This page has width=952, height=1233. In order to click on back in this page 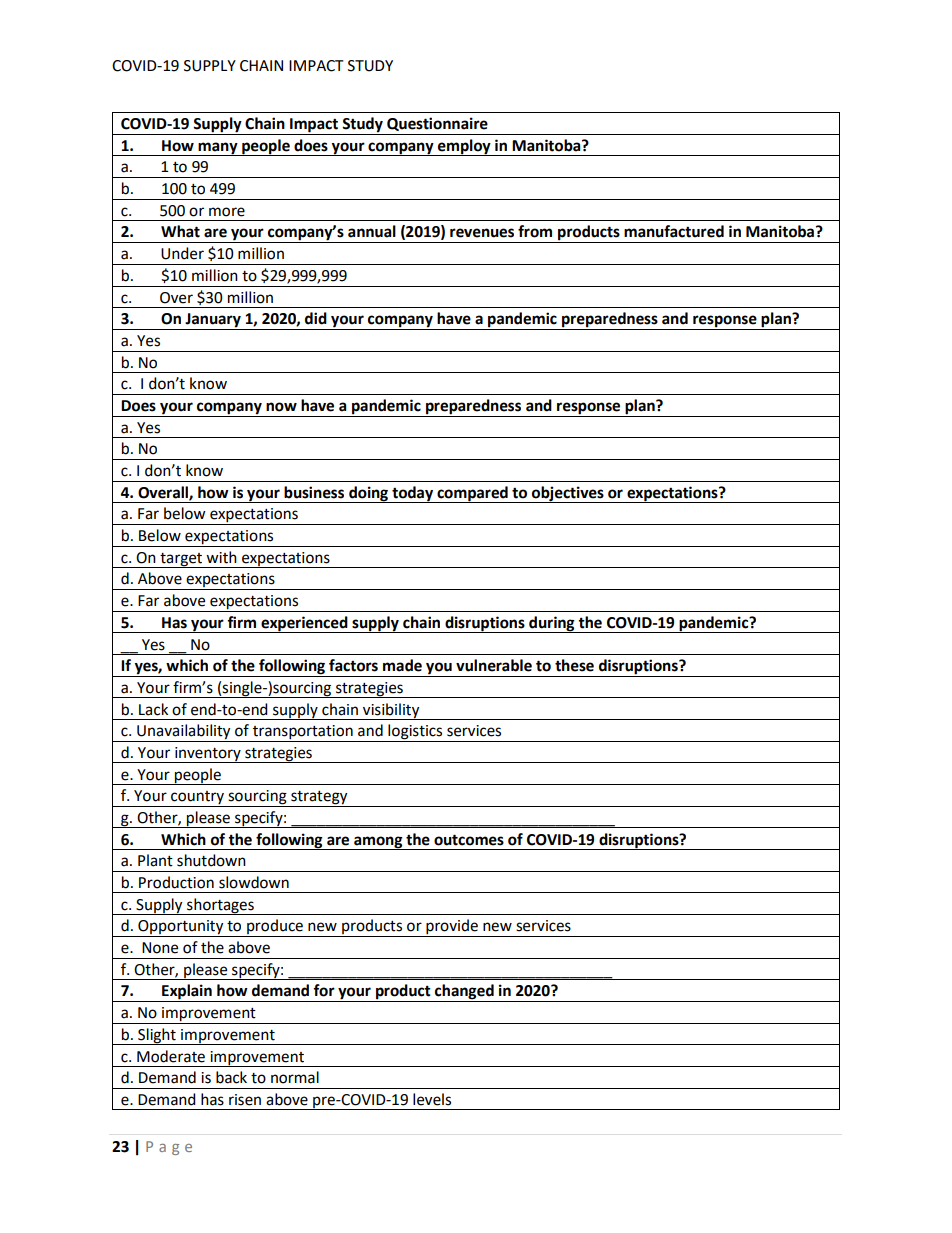, I will do `click(231, 1077)`.
